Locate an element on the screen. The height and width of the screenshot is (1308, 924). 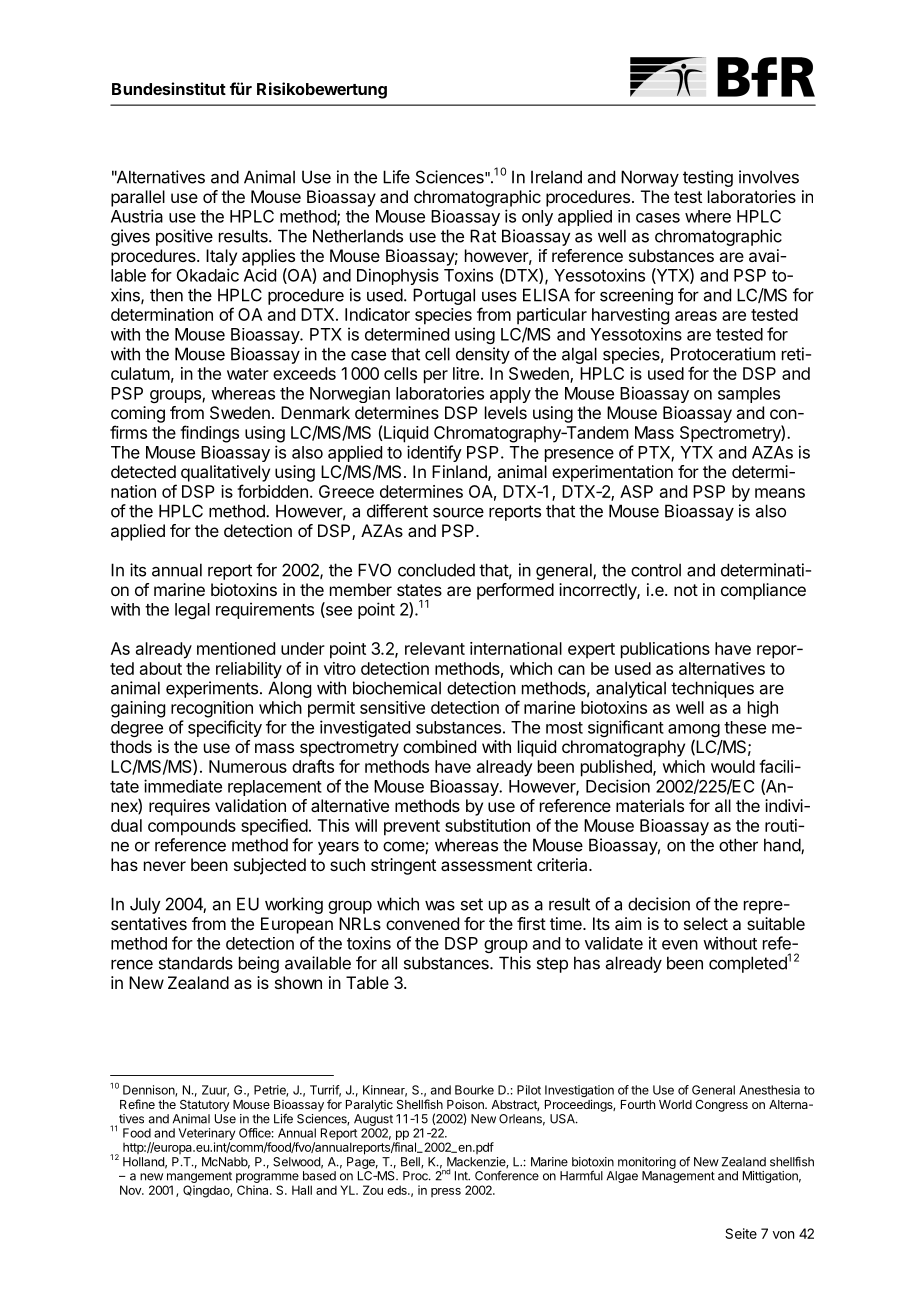
press is located at coordinates (446, 1192).
